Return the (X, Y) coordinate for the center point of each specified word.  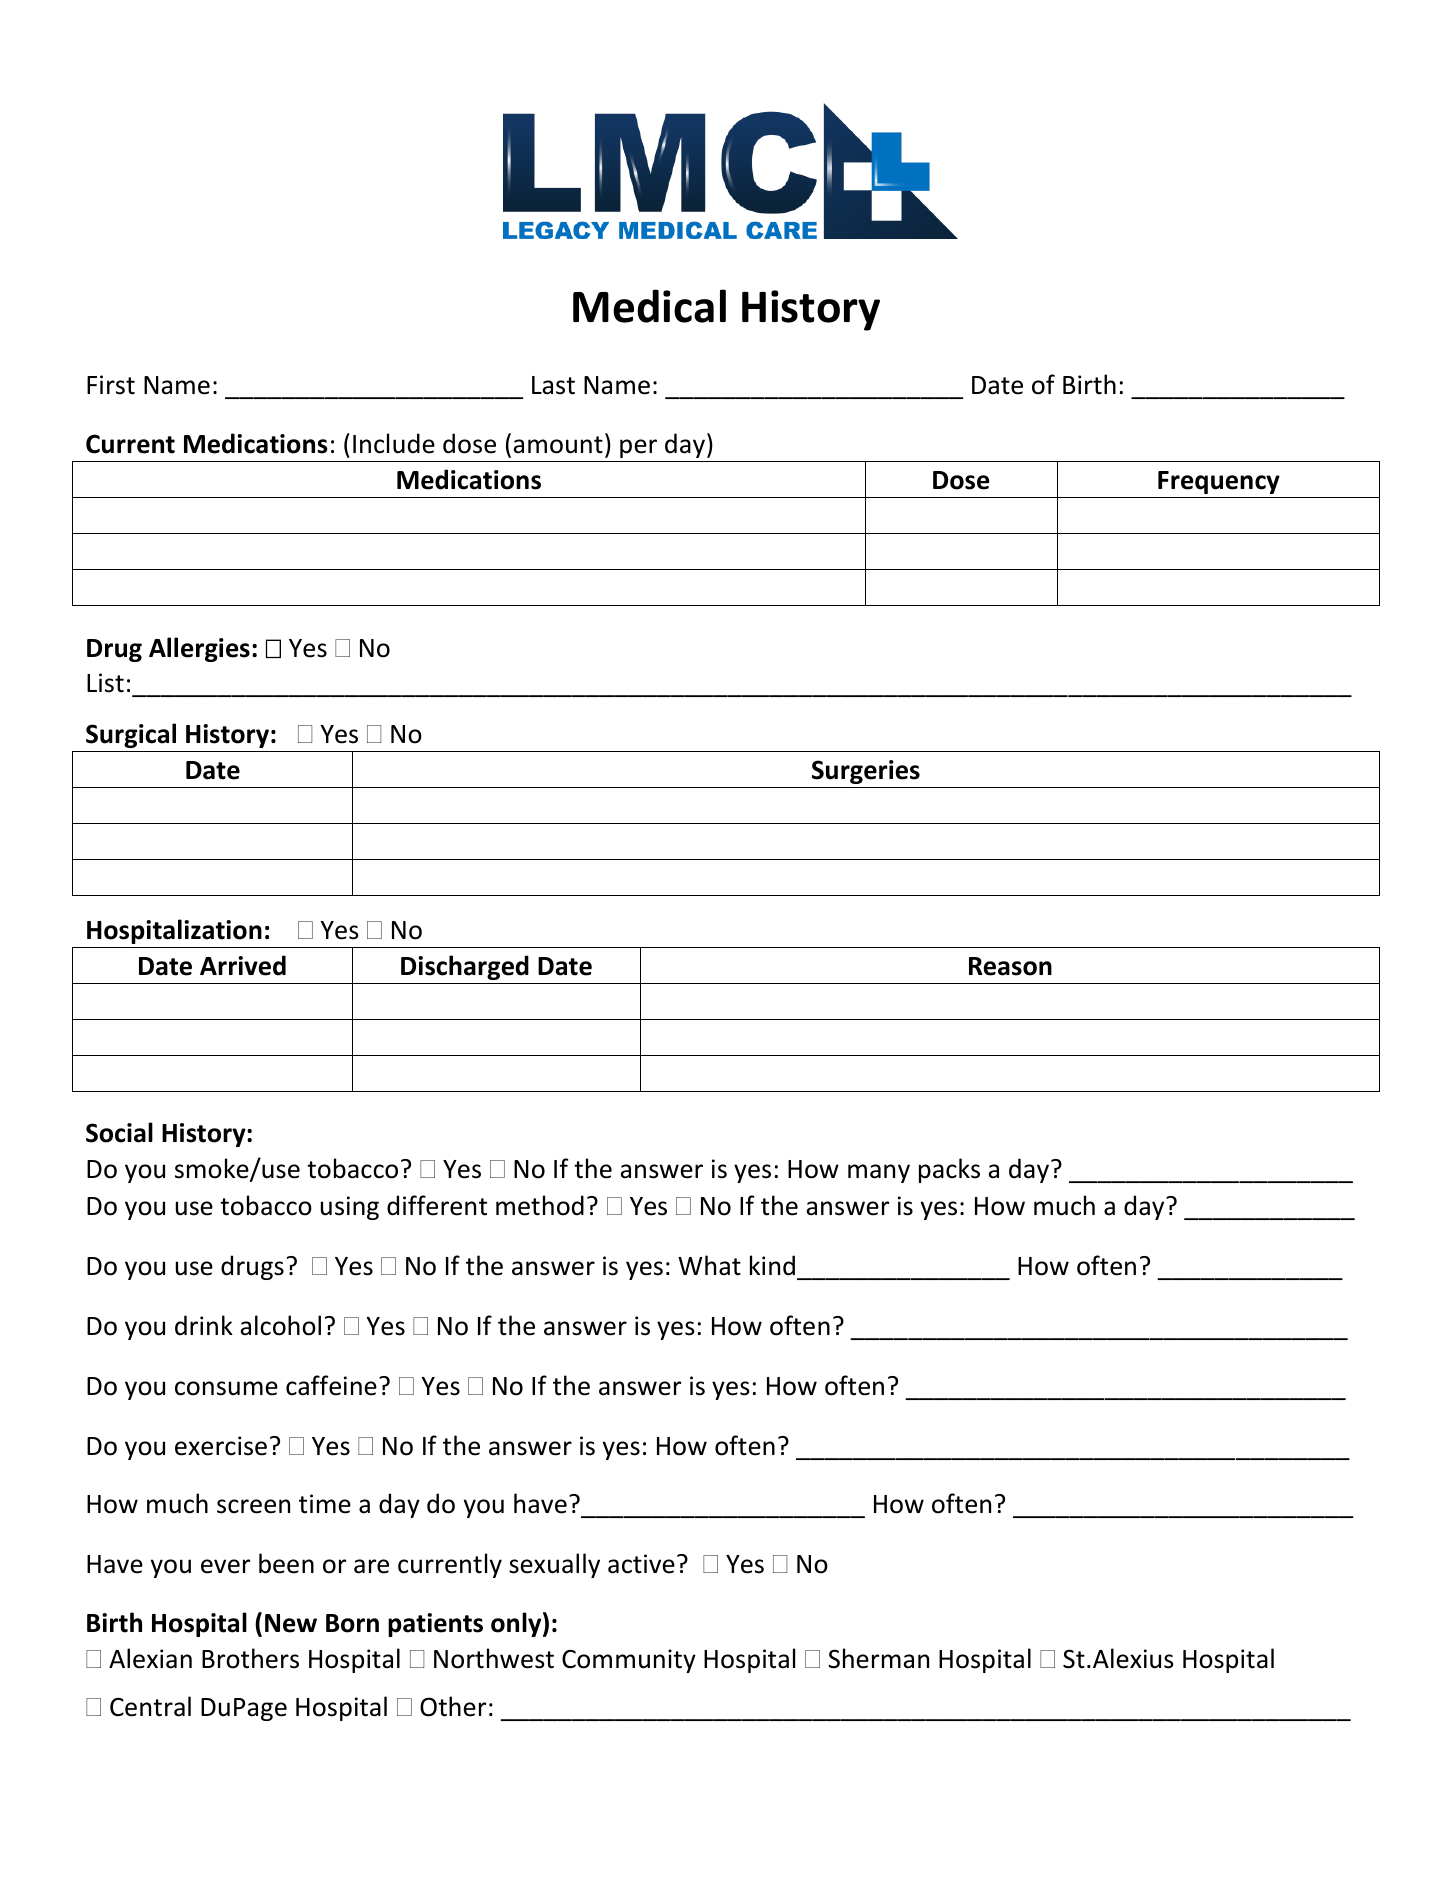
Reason (1010, 966)
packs (949, 1170)
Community (629, 1661)
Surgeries (866, 772)
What (709, 1265)
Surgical (131, 735)
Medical (649, 306)
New (291, 1623)
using (350, 1208)
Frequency (1219, 482)
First (111, 385)
